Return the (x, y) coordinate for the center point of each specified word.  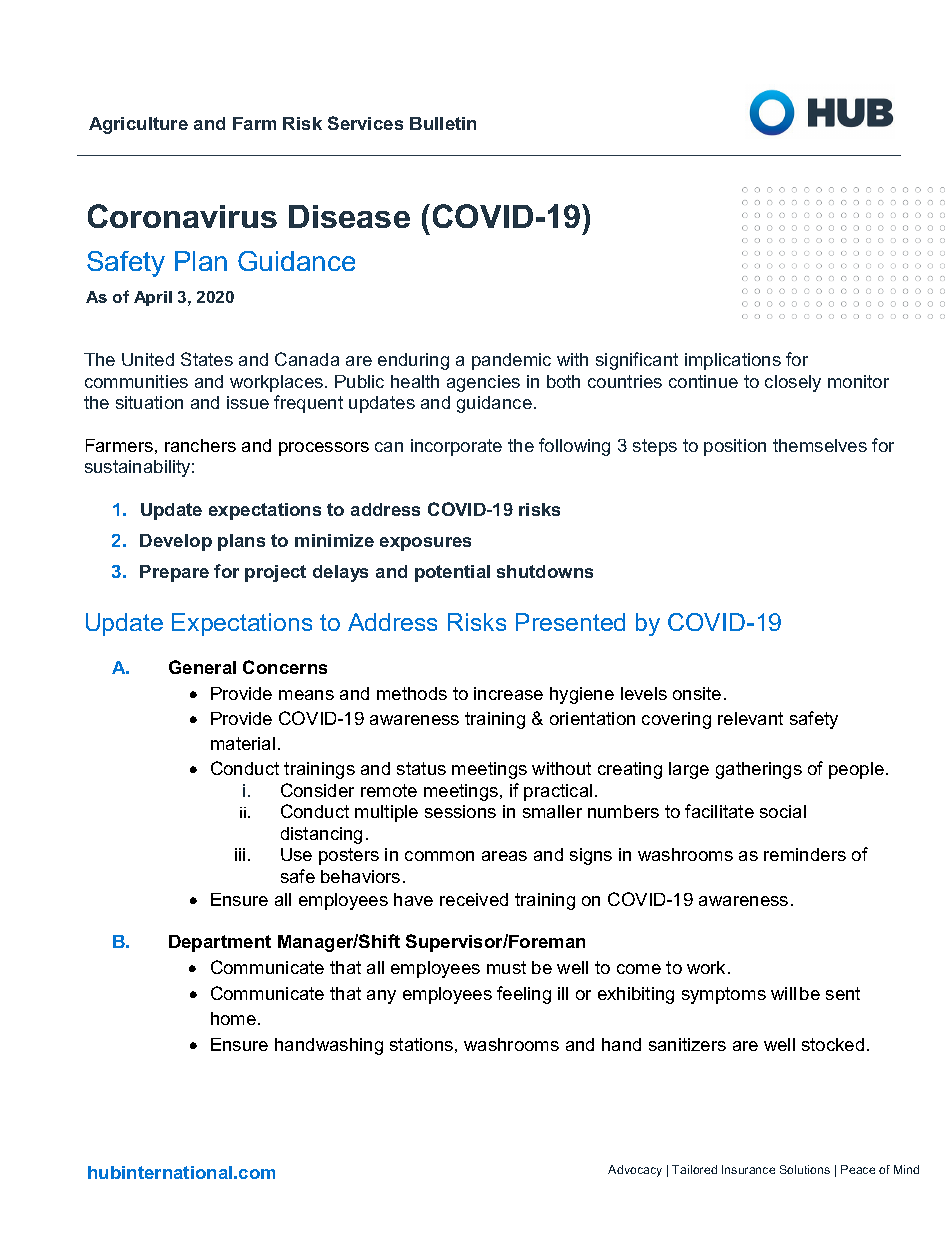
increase (508, 693)
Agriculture (138, 125)
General (202, 667)
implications (733, 361)
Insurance (748, 1169)
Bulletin (443, 123)
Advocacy (635, 1171)
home (233, 1018)
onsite (697, 693)
